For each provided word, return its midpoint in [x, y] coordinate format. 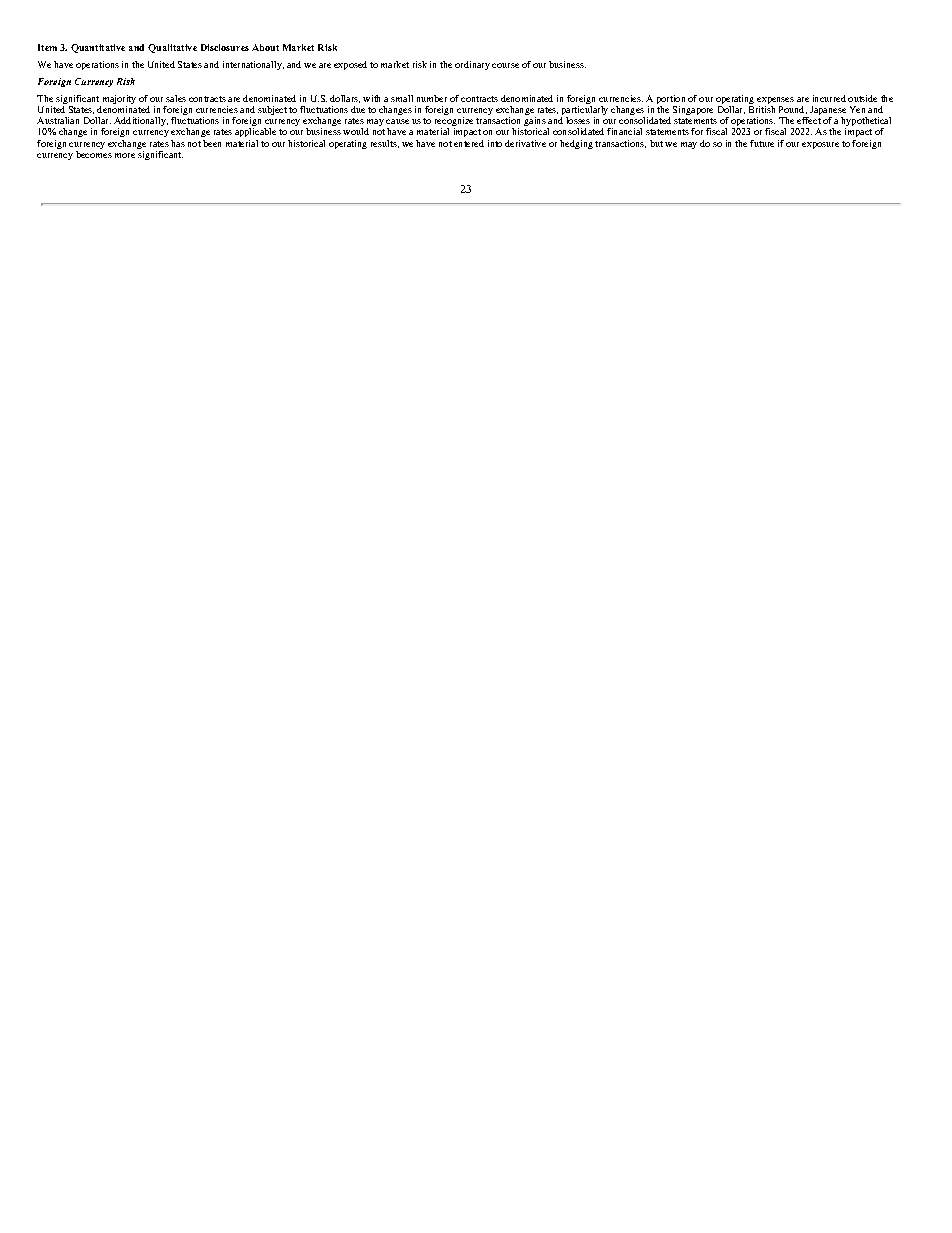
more [125, 155]
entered [469, 143]
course [505, 65]
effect [809, 120]
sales [176, 98]
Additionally [141, 123]
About [265, 47]
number [432, 98]
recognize [454, 123]
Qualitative [172, 48]
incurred [829, 98]
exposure [820, 145]
